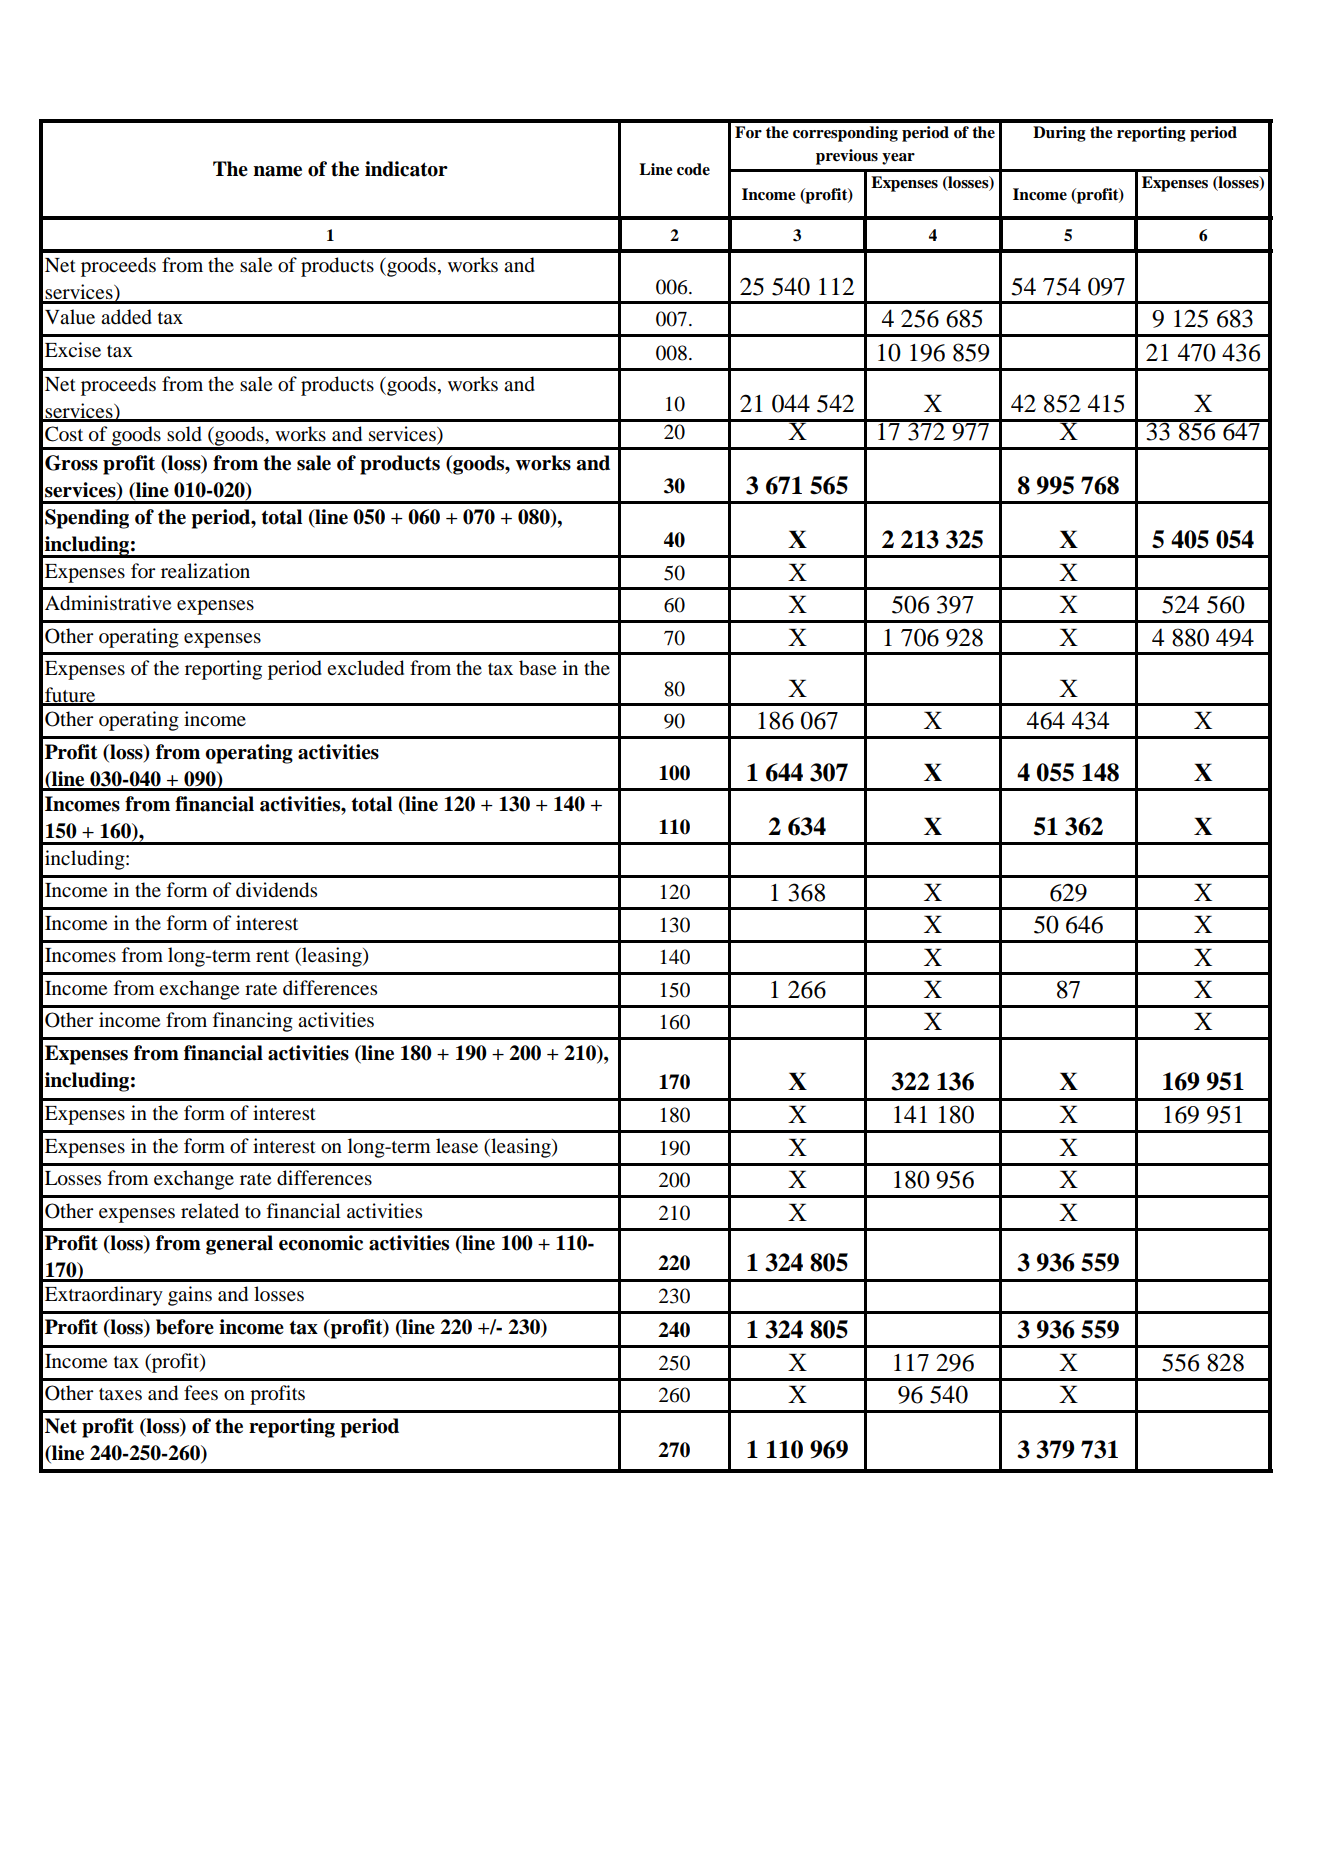 Image resolution: width=1321 pixels, height=1868 pixels. I want to click on name, so click(277, 171).
